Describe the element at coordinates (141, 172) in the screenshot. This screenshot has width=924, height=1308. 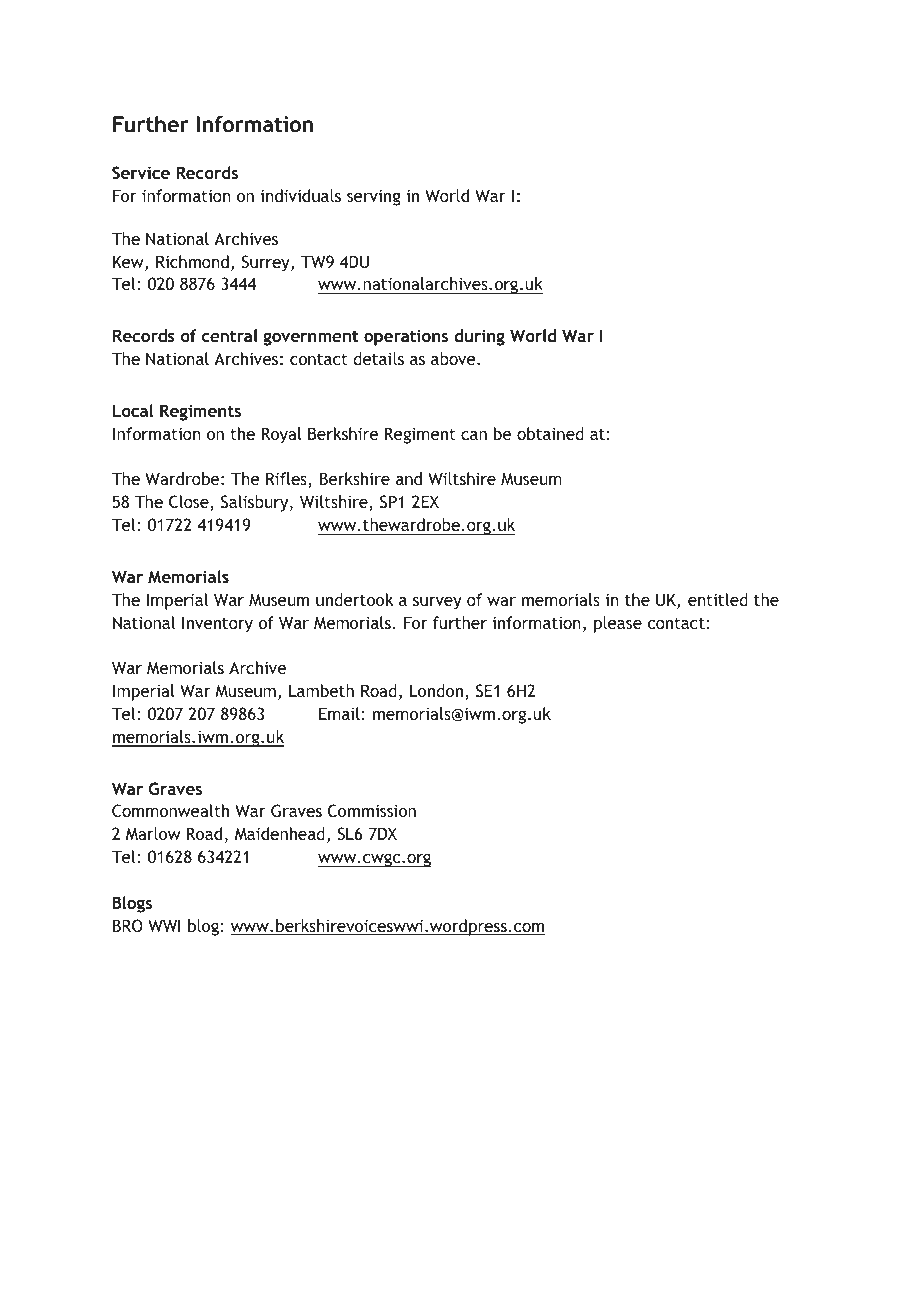
I see `Service` at that location.
